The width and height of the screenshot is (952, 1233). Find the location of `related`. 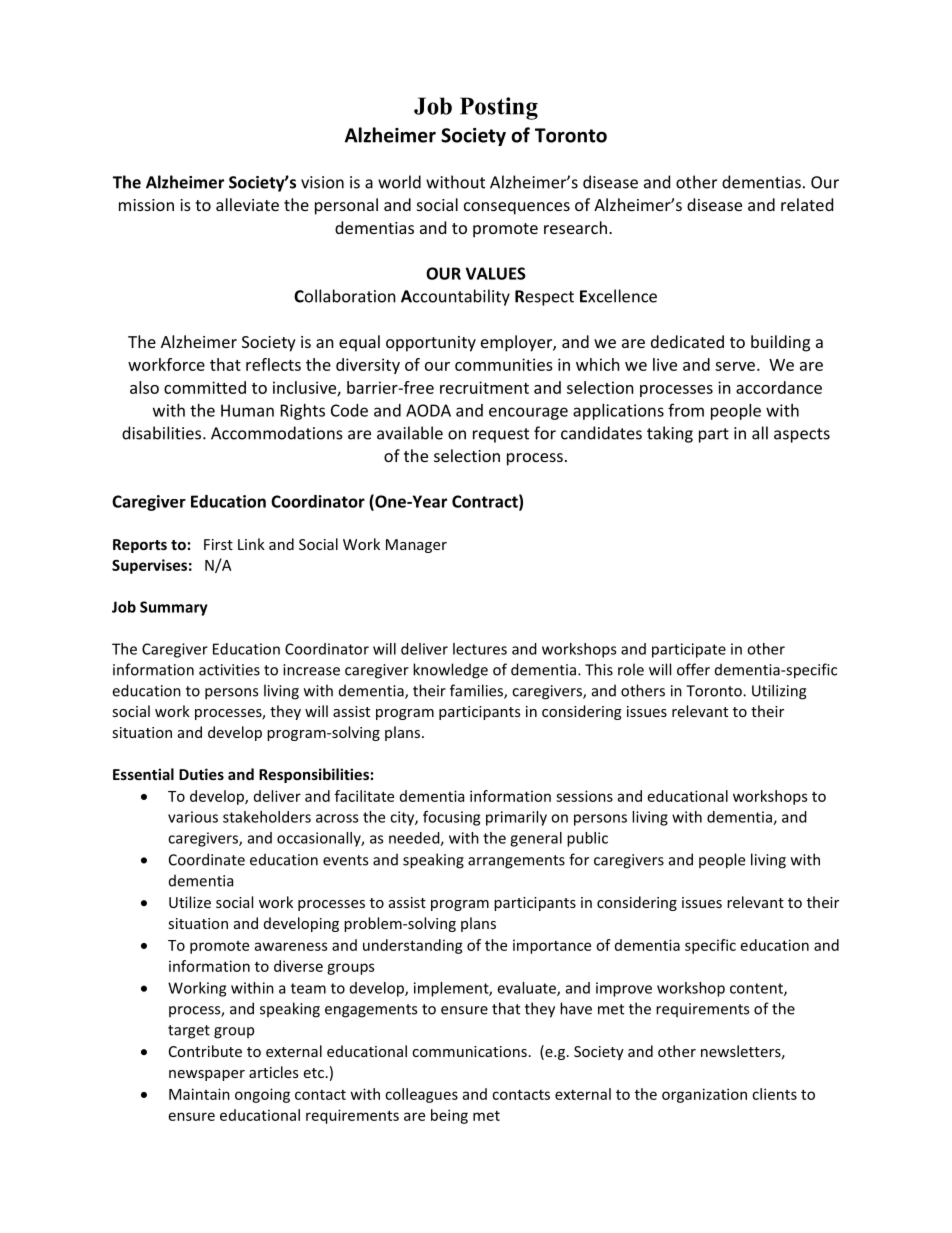

related is located at coordinates (807, 204).
